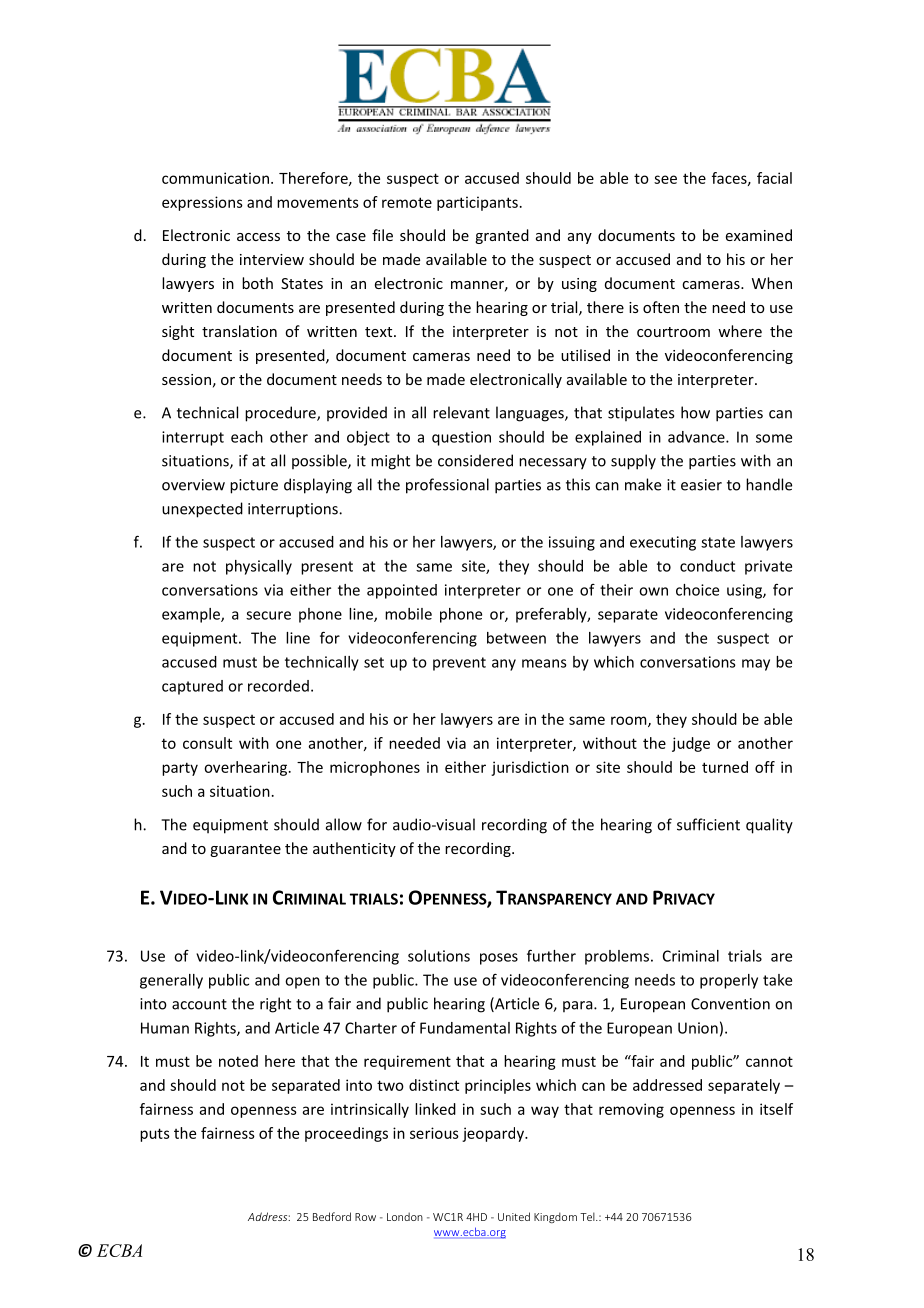  Describe the element at coordinates (202, 203) in the screenshot. I see `expressions` at that location.
